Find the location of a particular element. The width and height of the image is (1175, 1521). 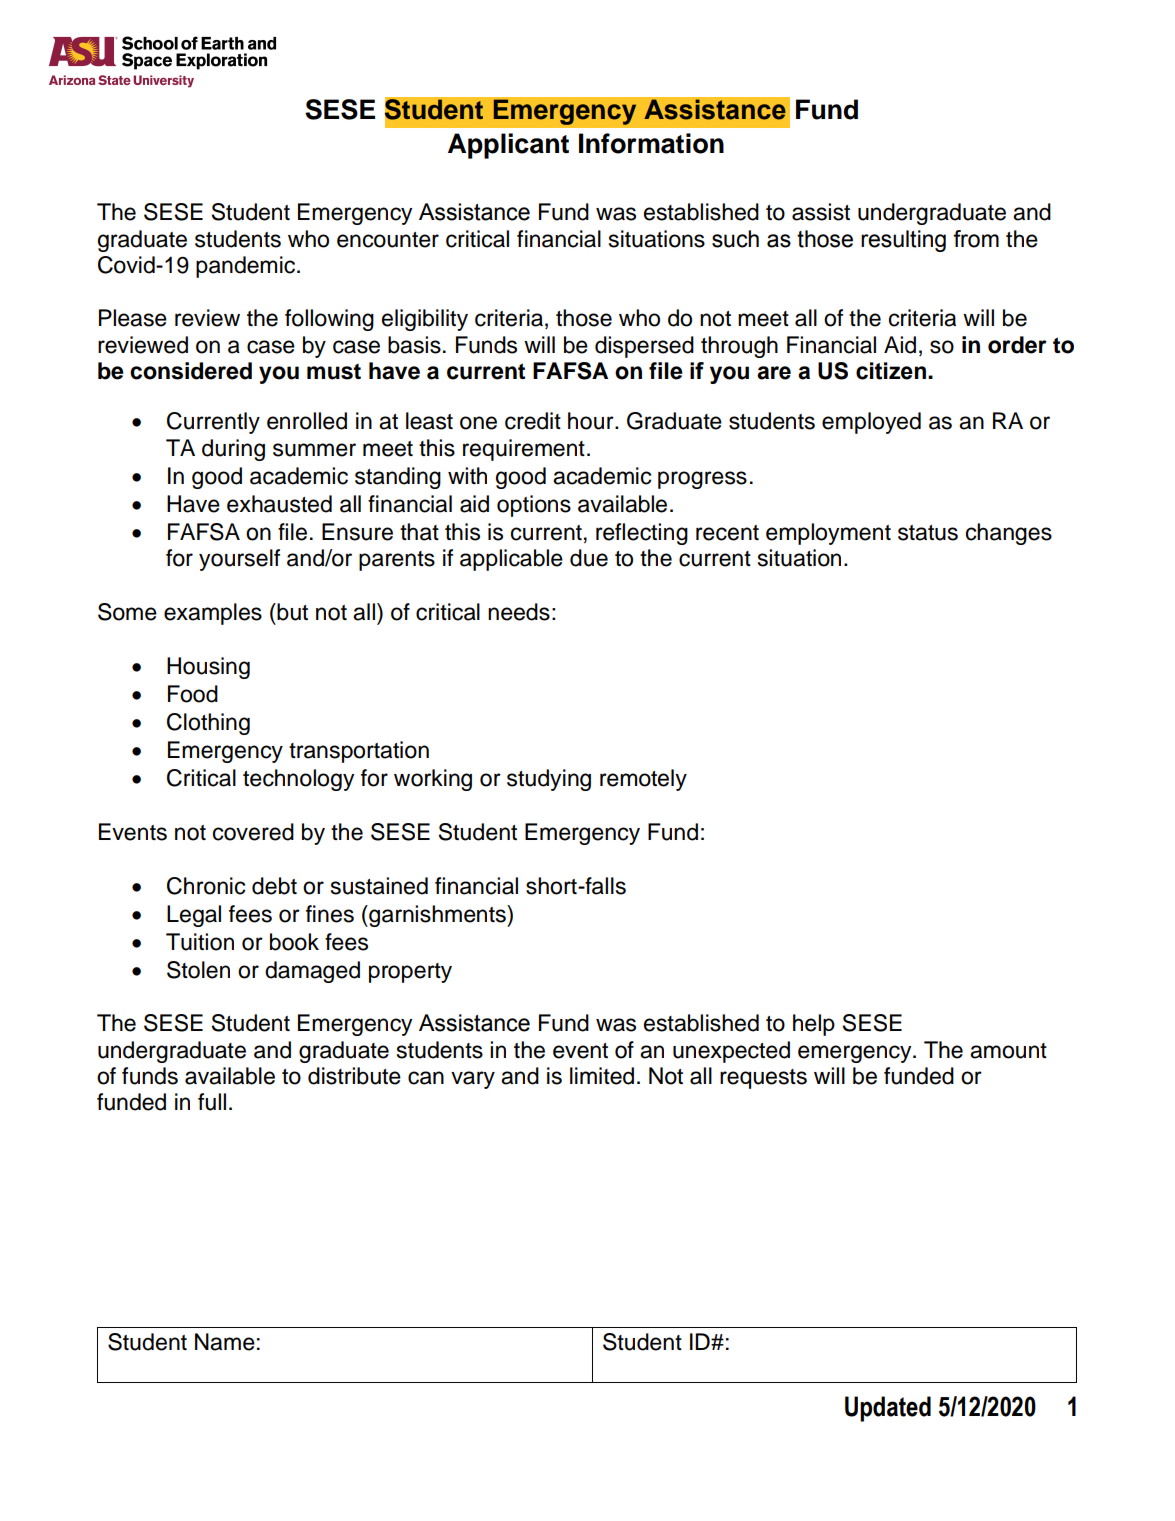

Applicant is located at coordinates (508, 146).
